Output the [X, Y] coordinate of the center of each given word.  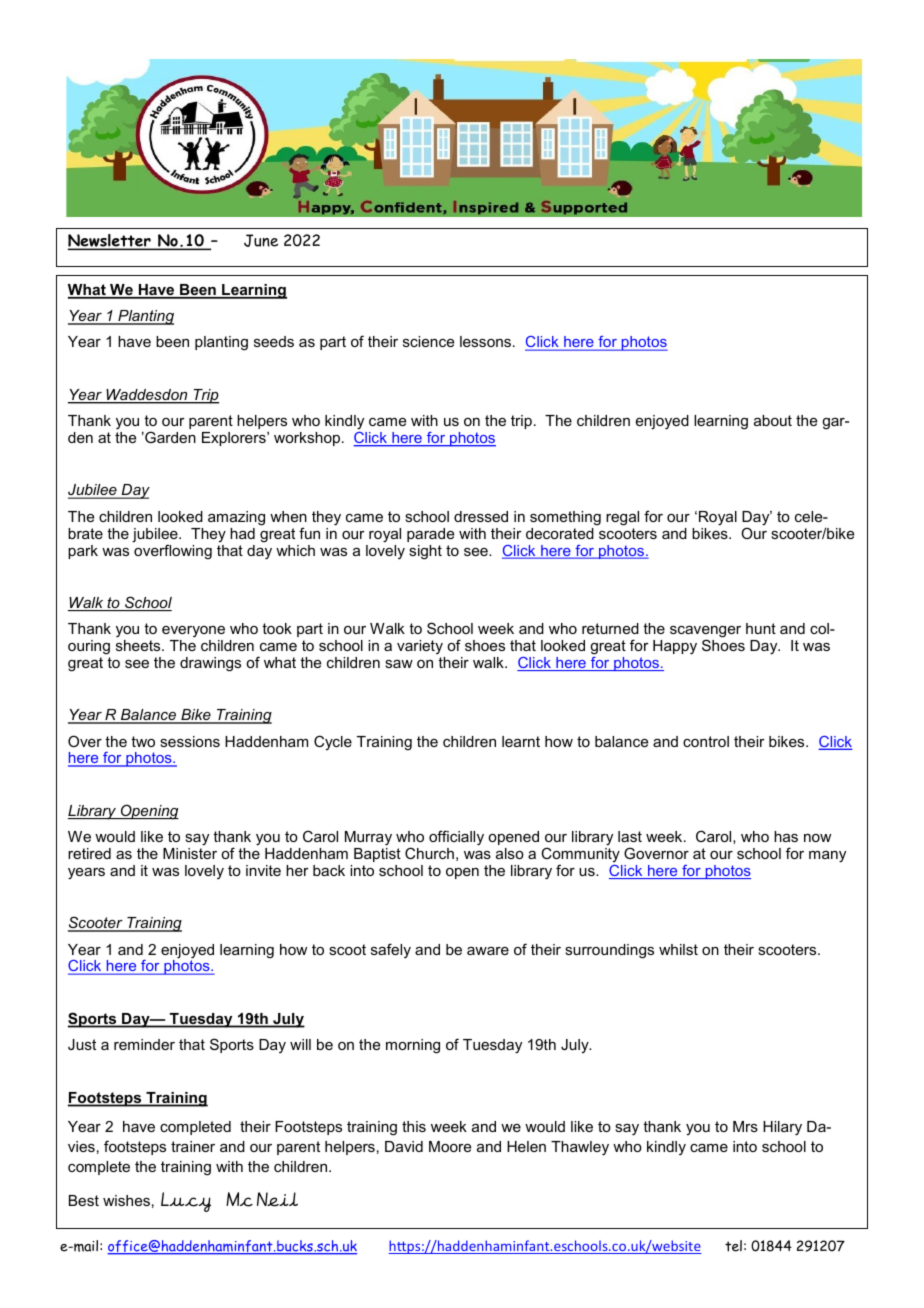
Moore [450, 1146]
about [773, 420]
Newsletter [110, 242]
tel [733, 1246]
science [428, 341]
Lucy [186, 1202]
